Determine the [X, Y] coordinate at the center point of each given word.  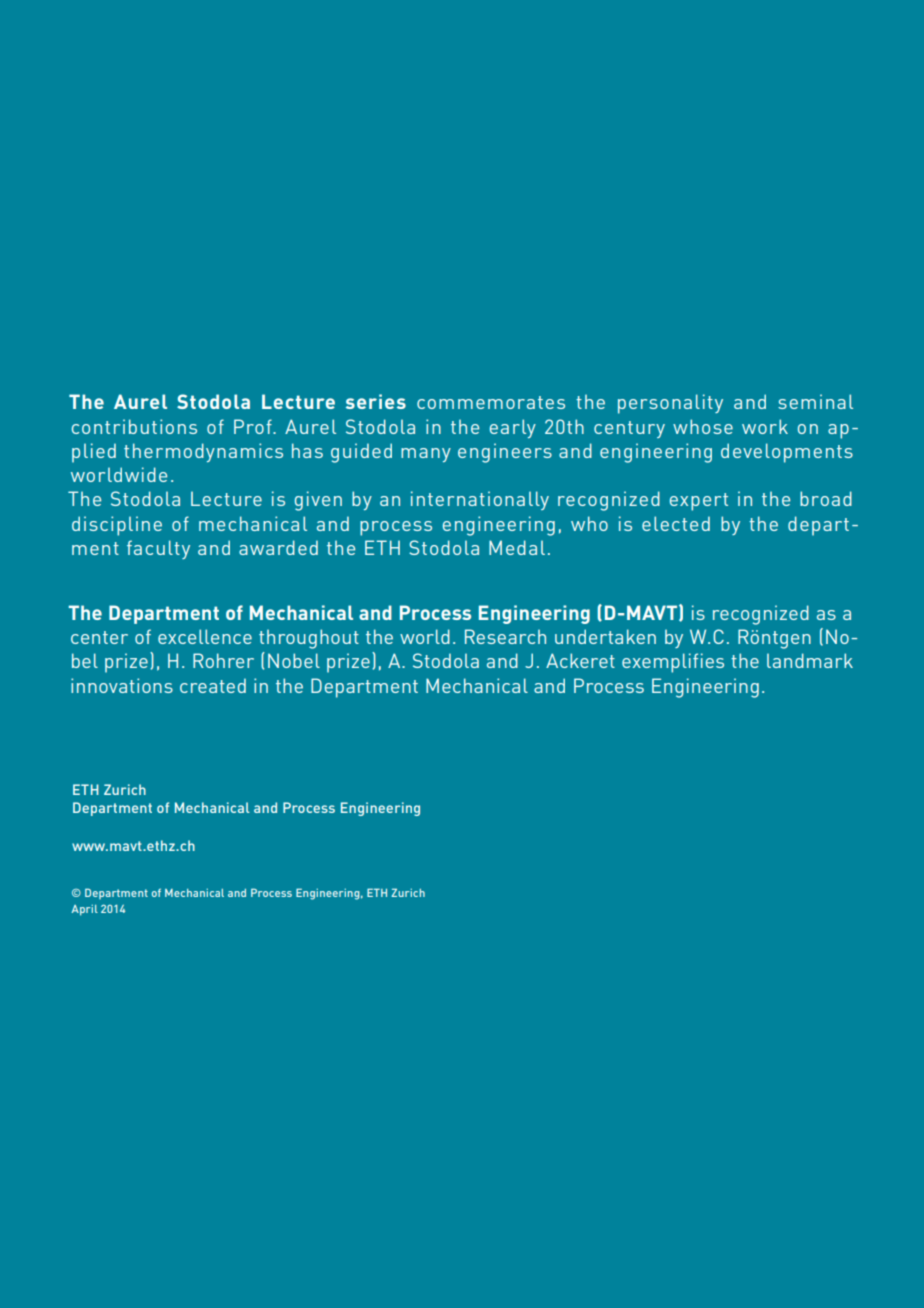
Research [505, 636]
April [84, 910]
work [765, 426]
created [213, 685]
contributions [134, 426]
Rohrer [223, 660]
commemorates [491, 402]
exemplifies [673, 663]
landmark [810, 660]
